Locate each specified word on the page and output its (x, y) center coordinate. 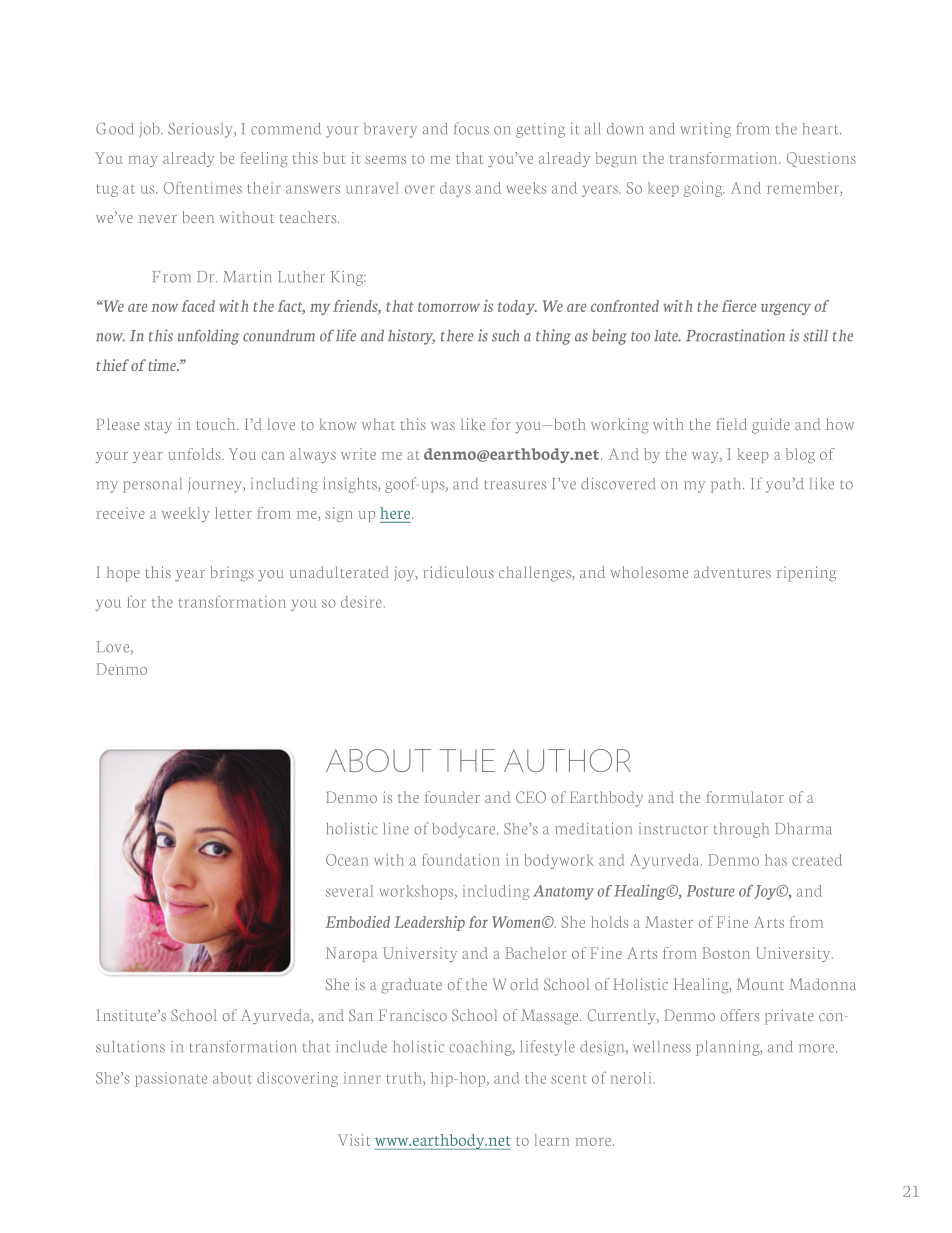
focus (471, 128)
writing (705, 130)
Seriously (201, 130)
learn (551, 1140)
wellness (662, 1047)
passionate (171, 1079)
